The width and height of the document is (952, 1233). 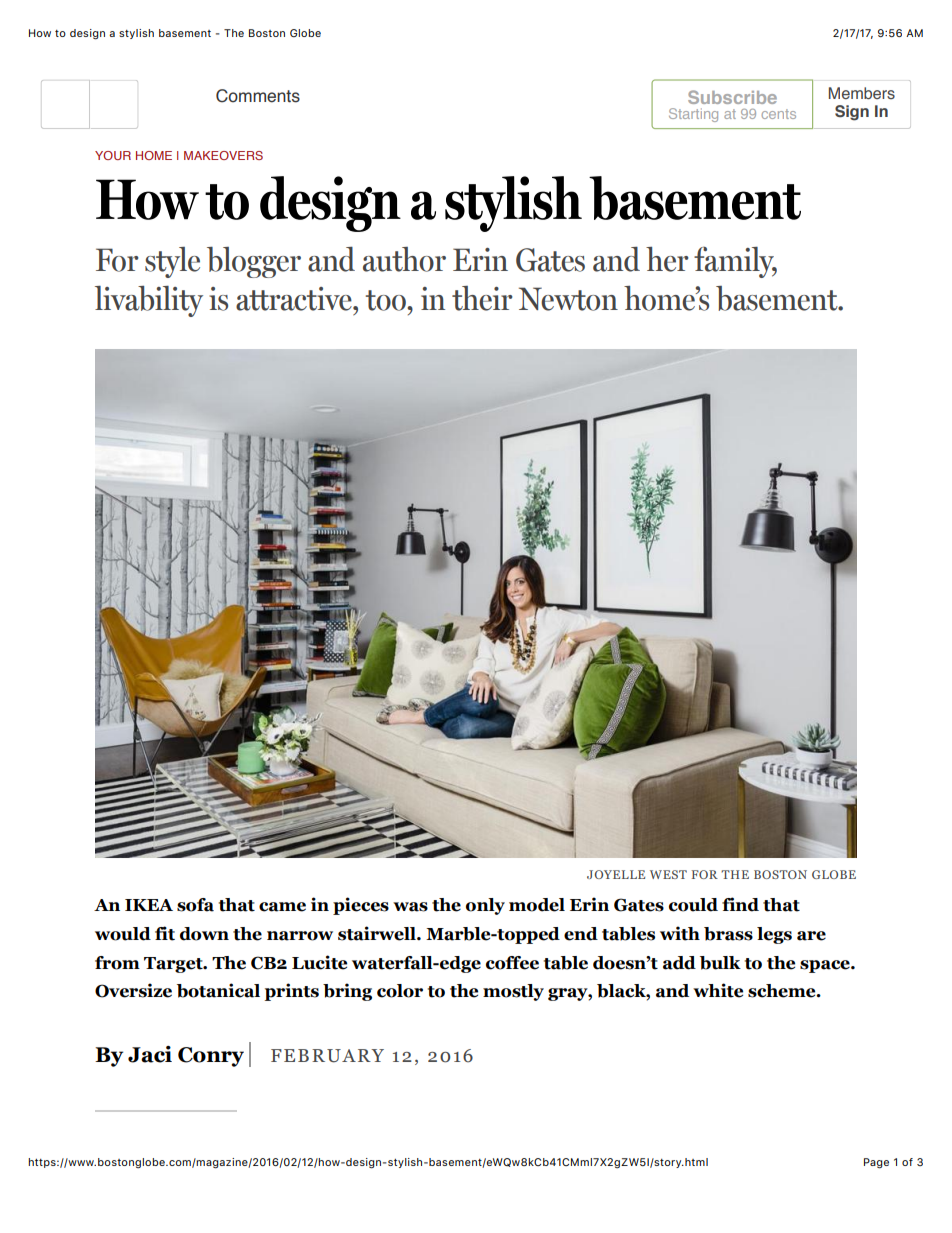 I want to click on MAKEOVERS, so click(x=223, y=155).
